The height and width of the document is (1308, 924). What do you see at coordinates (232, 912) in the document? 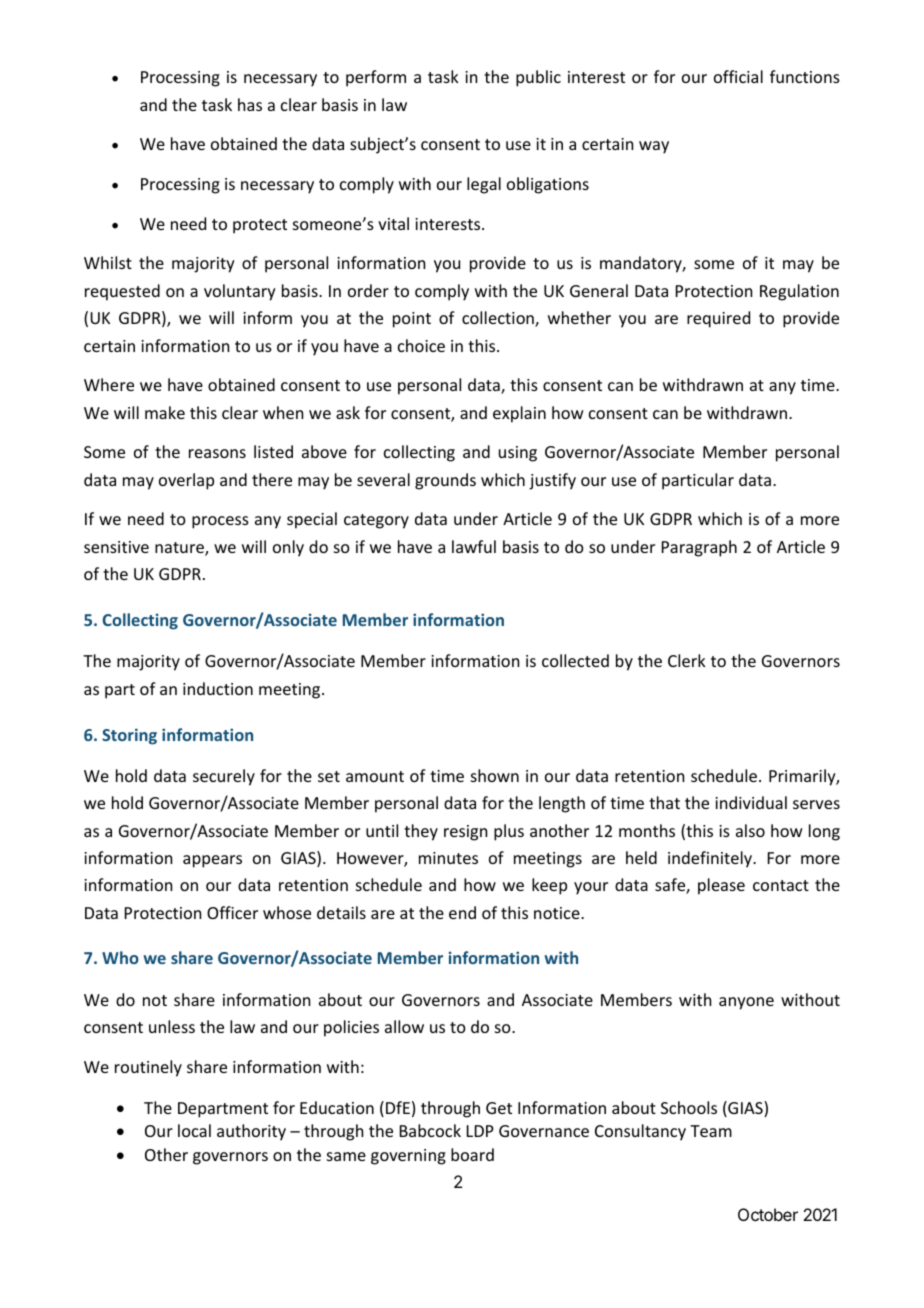
I see `Officer` at bounding box center [232, 912].
